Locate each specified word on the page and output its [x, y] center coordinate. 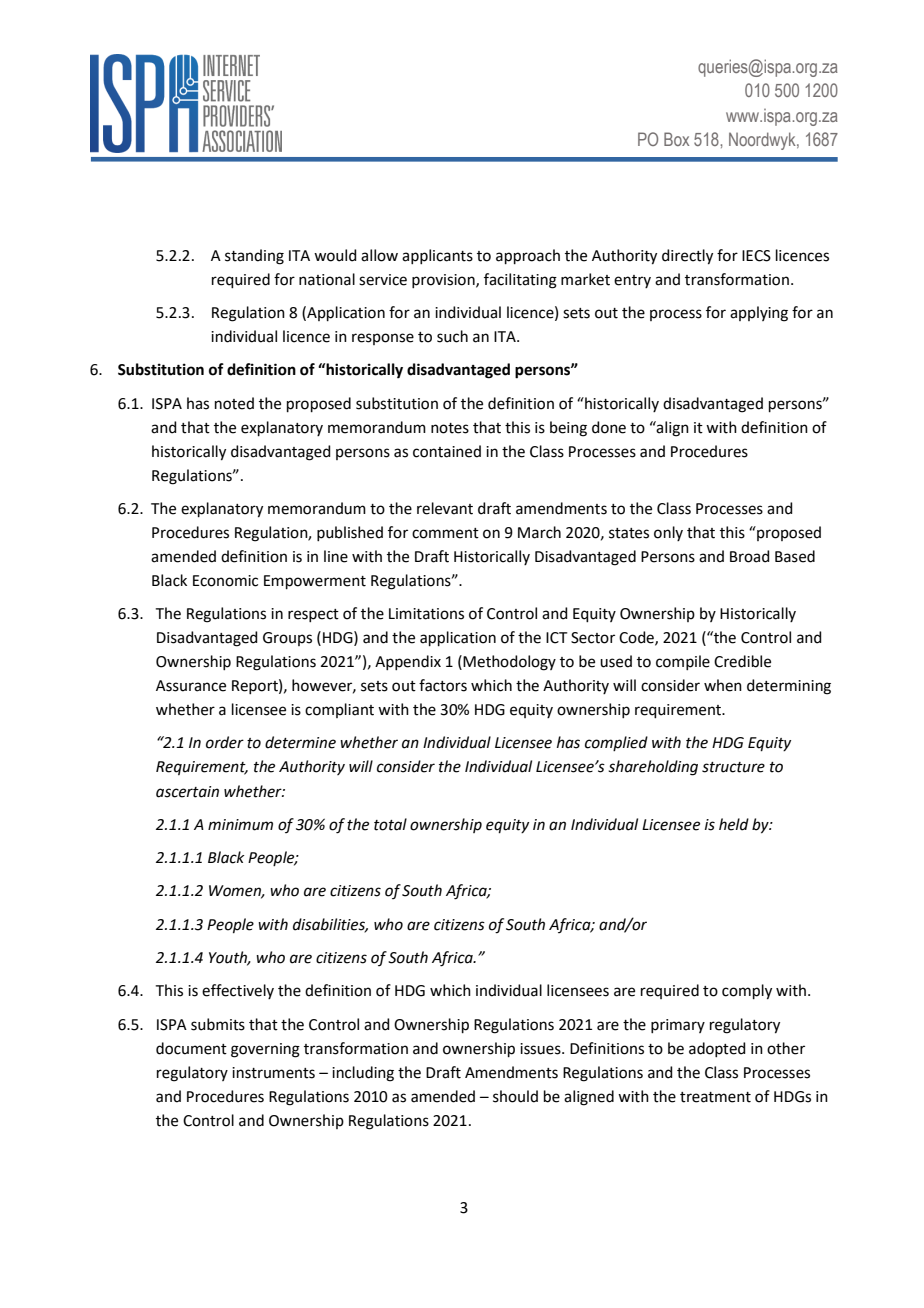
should [515, 1096]
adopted [717, 1049]
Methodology [508, 663]
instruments [273, 1073]
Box [676, 139]
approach [528, 256]
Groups [287, 639]
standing [254, 257]
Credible [742, 661]
